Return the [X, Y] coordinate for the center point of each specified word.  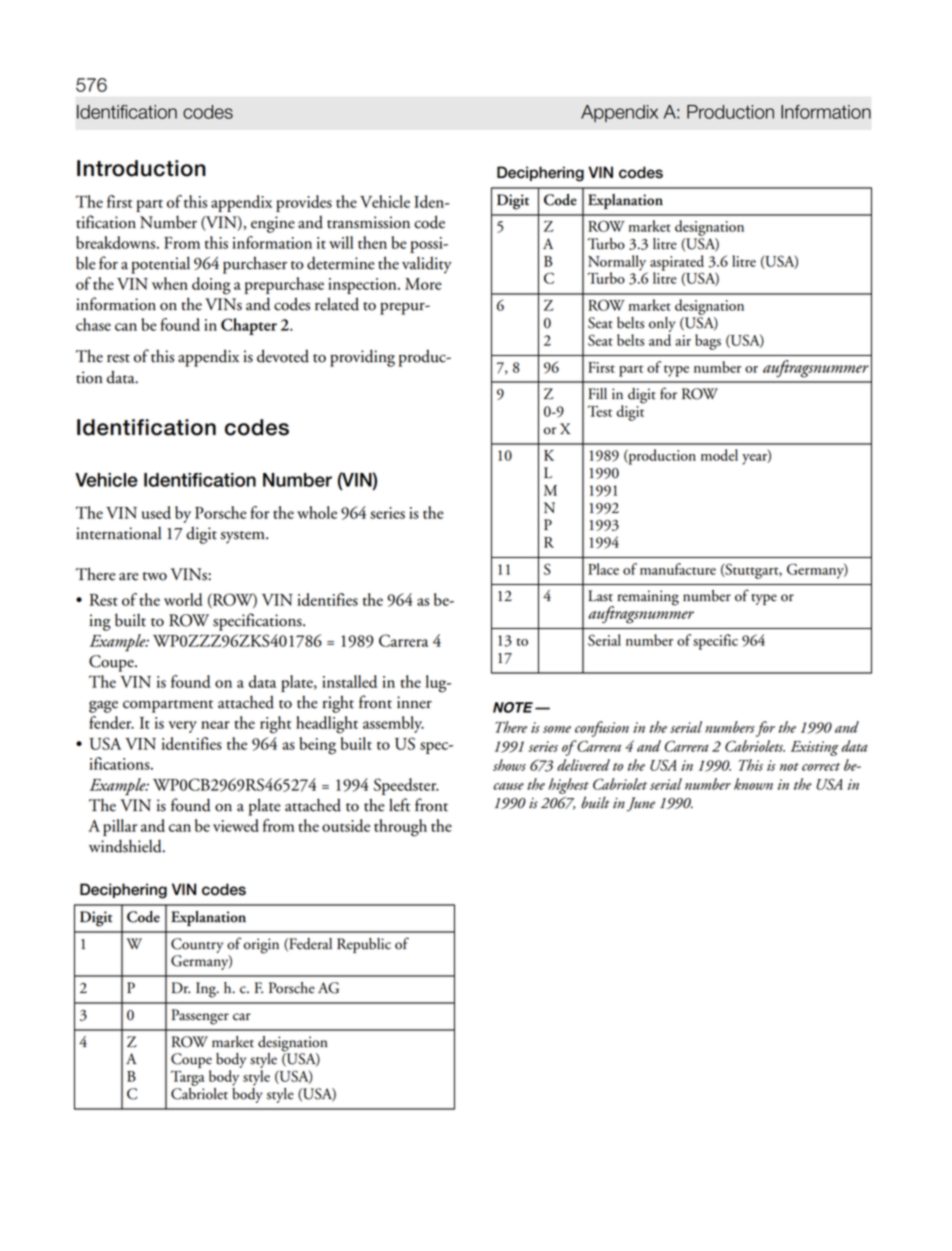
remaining [648, 598]
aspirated [677, 264]
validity [427, 265]
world [183, 599]
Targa [188, 1078]
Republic [364, 945]
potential [160, 265]
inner [414, 702]
